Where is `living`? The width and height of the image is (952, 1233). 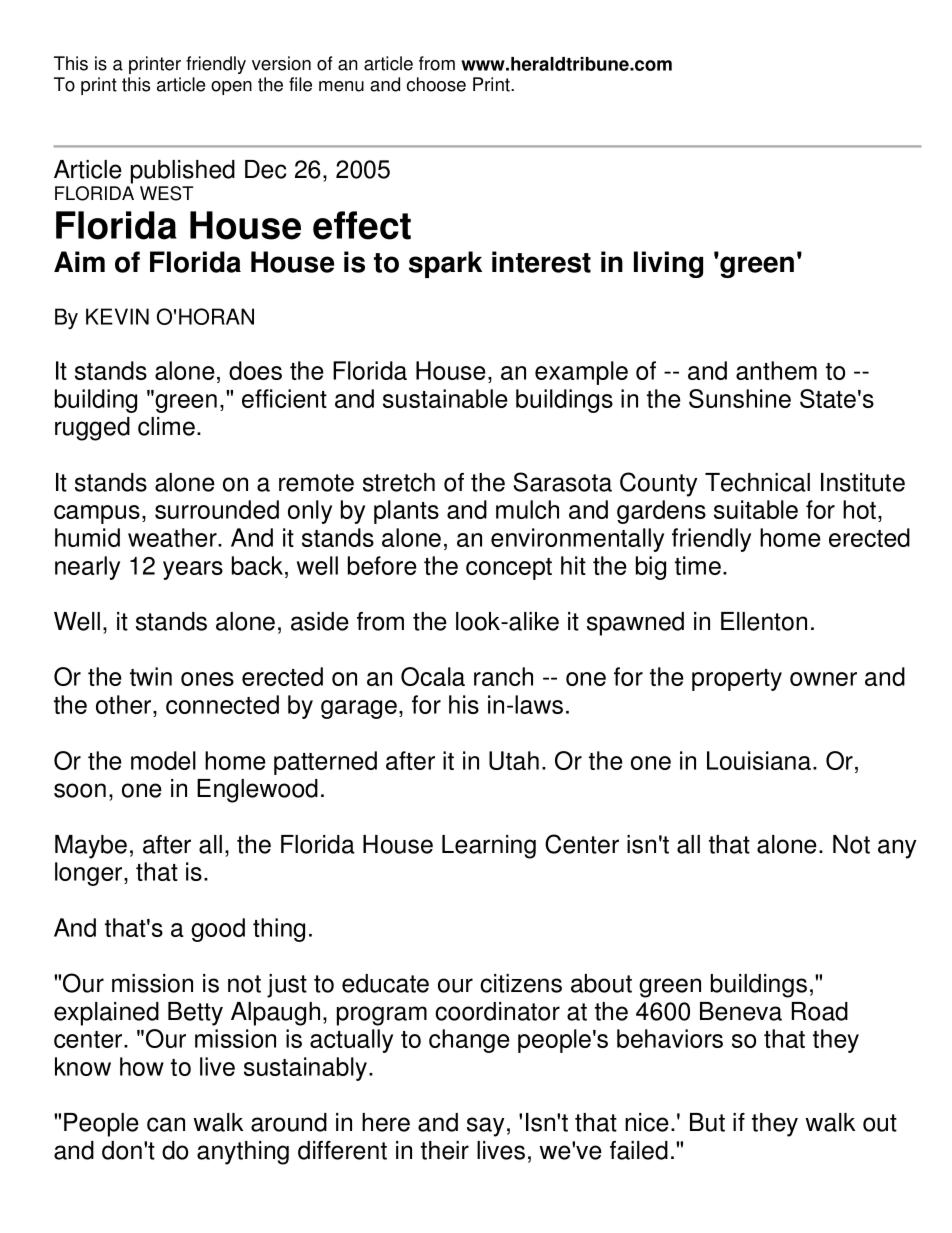 living is located at coordinates (668, 264).
